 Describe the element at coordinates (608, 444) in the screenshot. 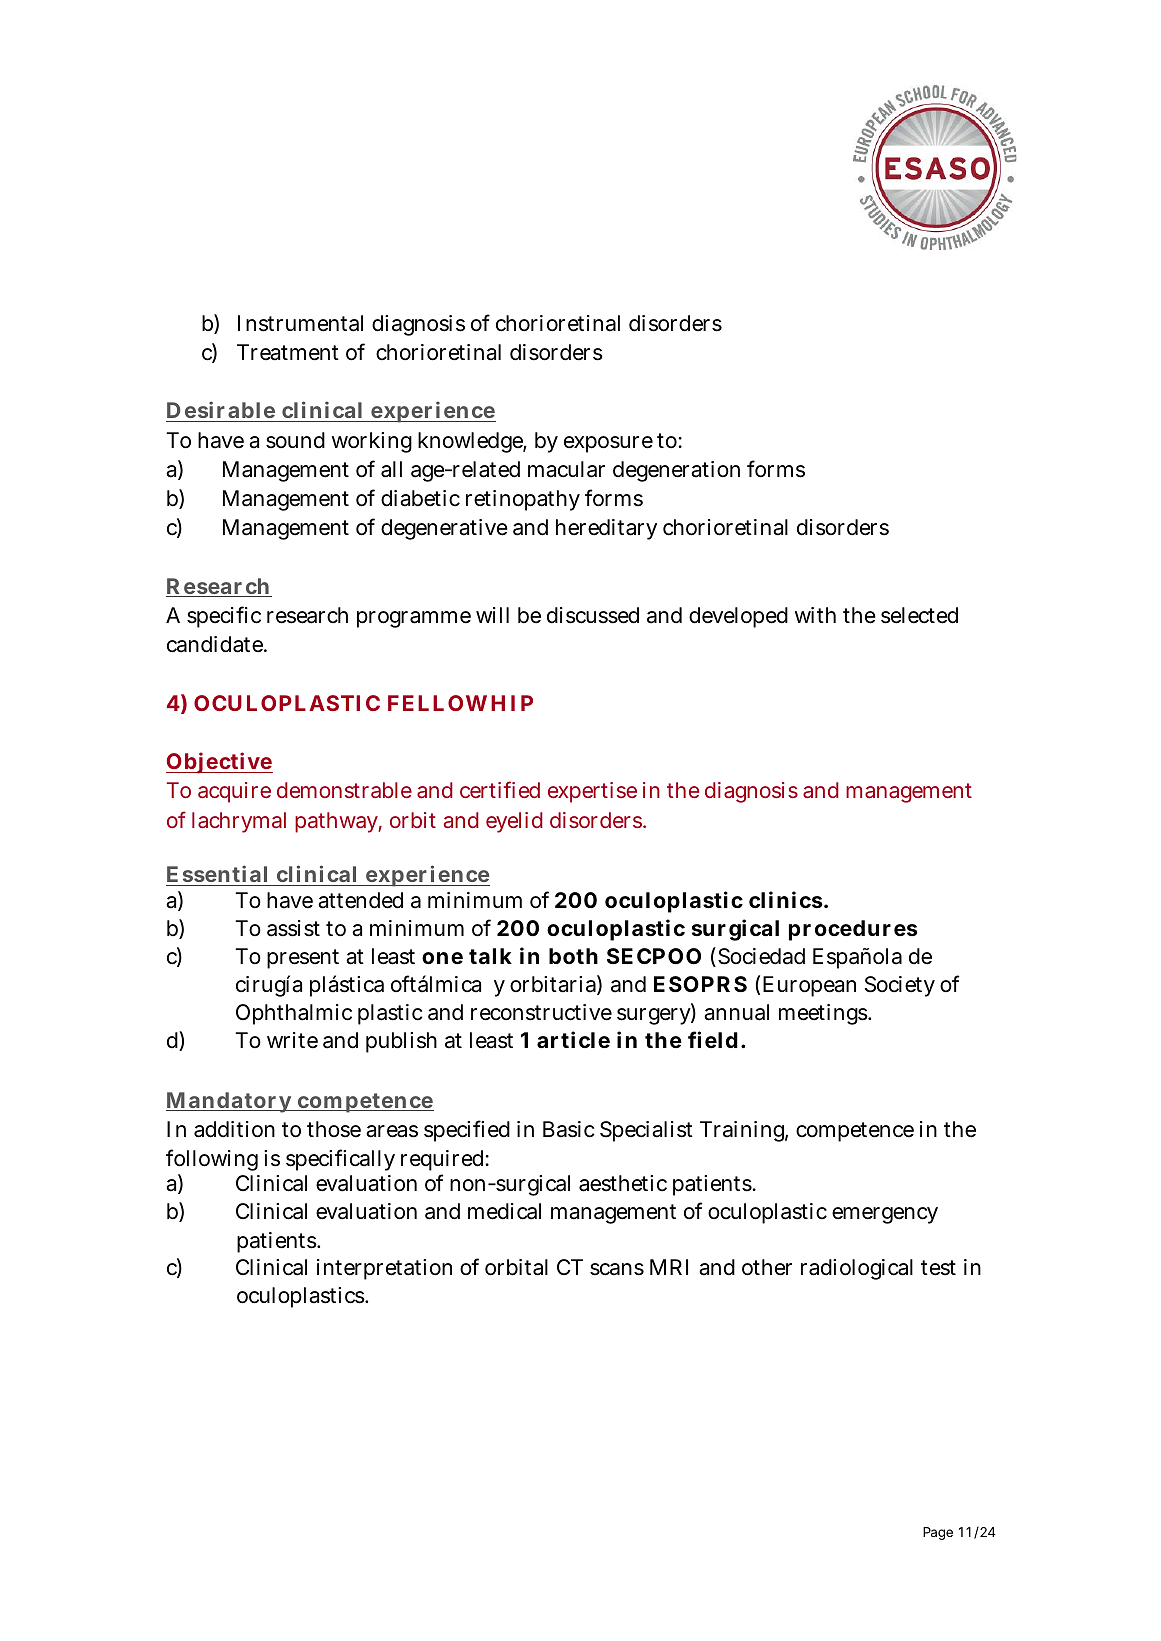

I see `exposure` at that location.
